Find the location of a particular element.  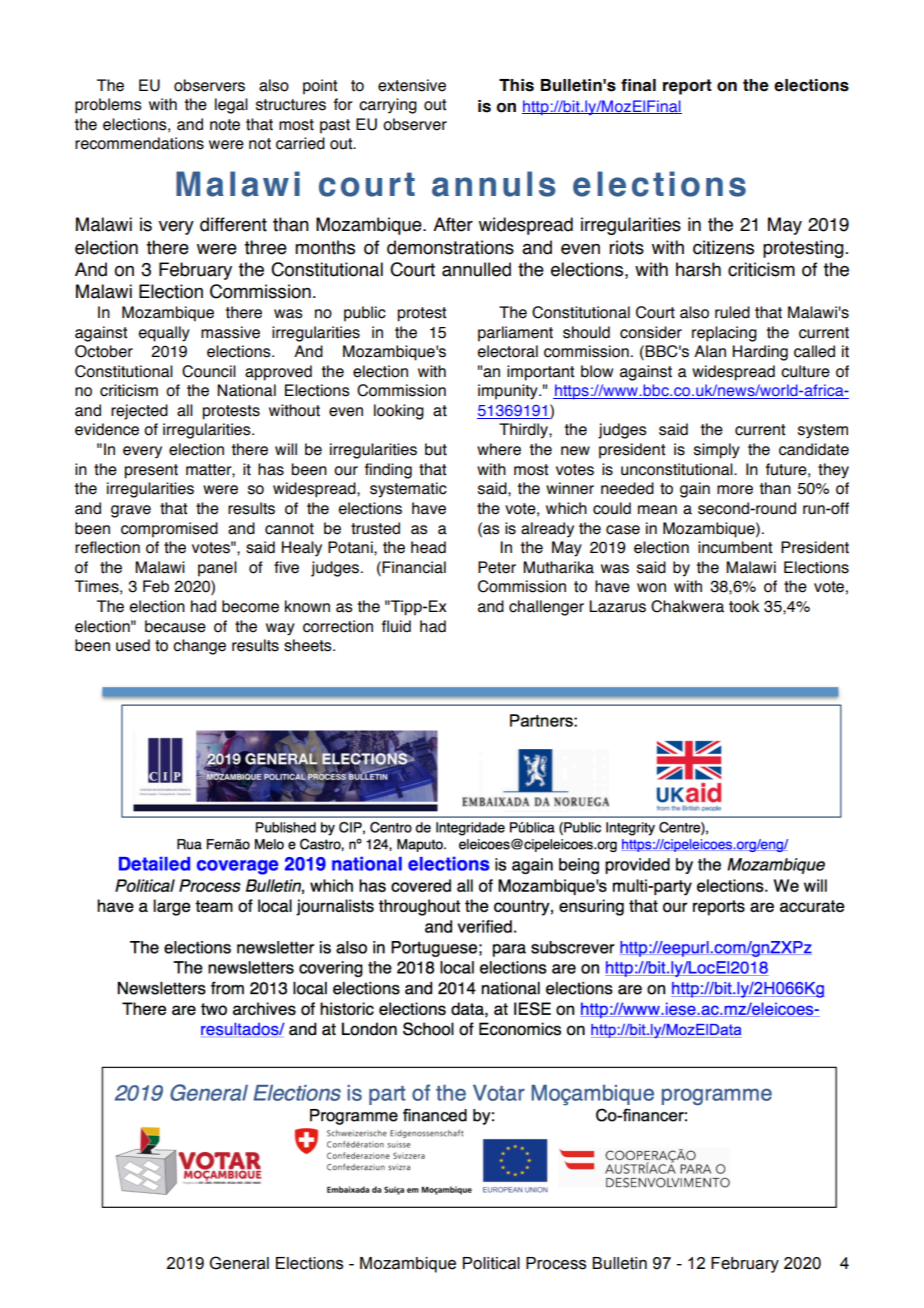

Political is located at coordinates (491, 1263).
